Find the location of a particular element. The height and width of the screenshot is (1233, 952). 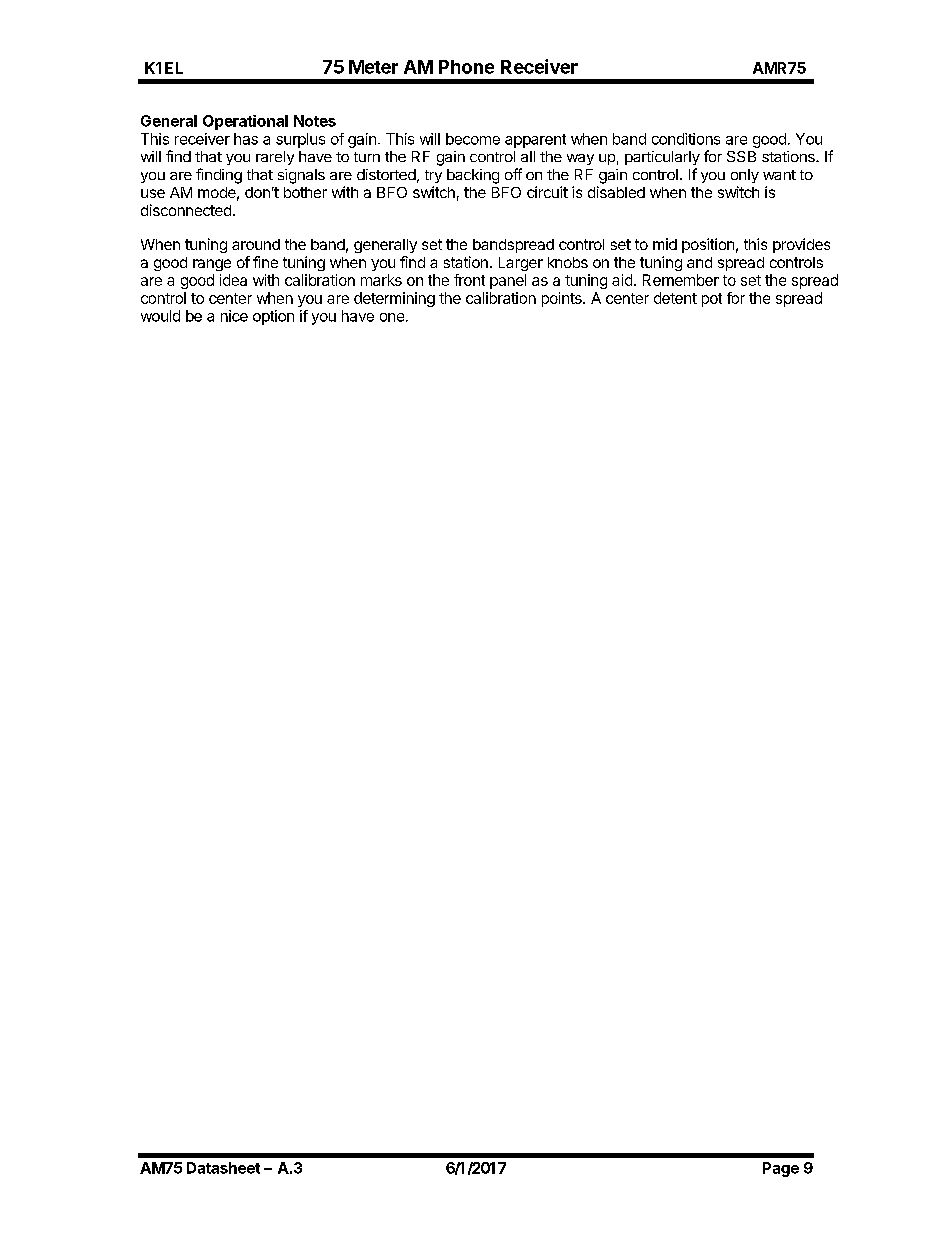

points is located at coordinates (563, 299).
